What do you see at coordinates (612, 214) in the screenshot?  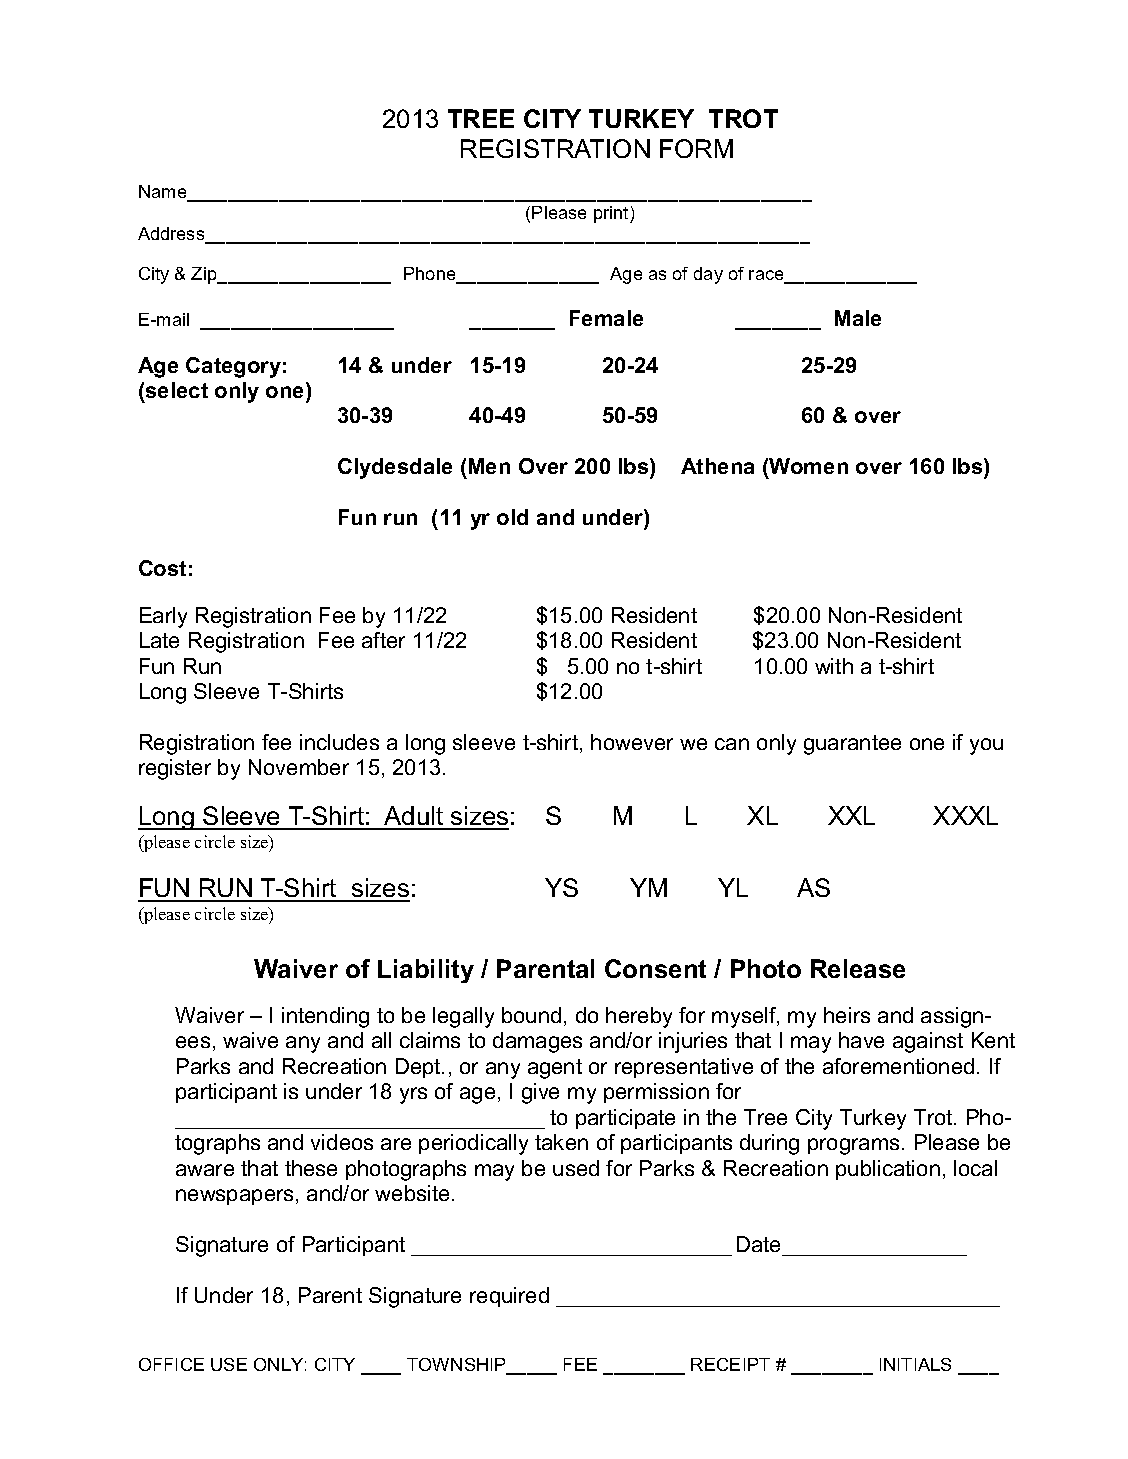 I see `print` at bounding box center [612, 214].
